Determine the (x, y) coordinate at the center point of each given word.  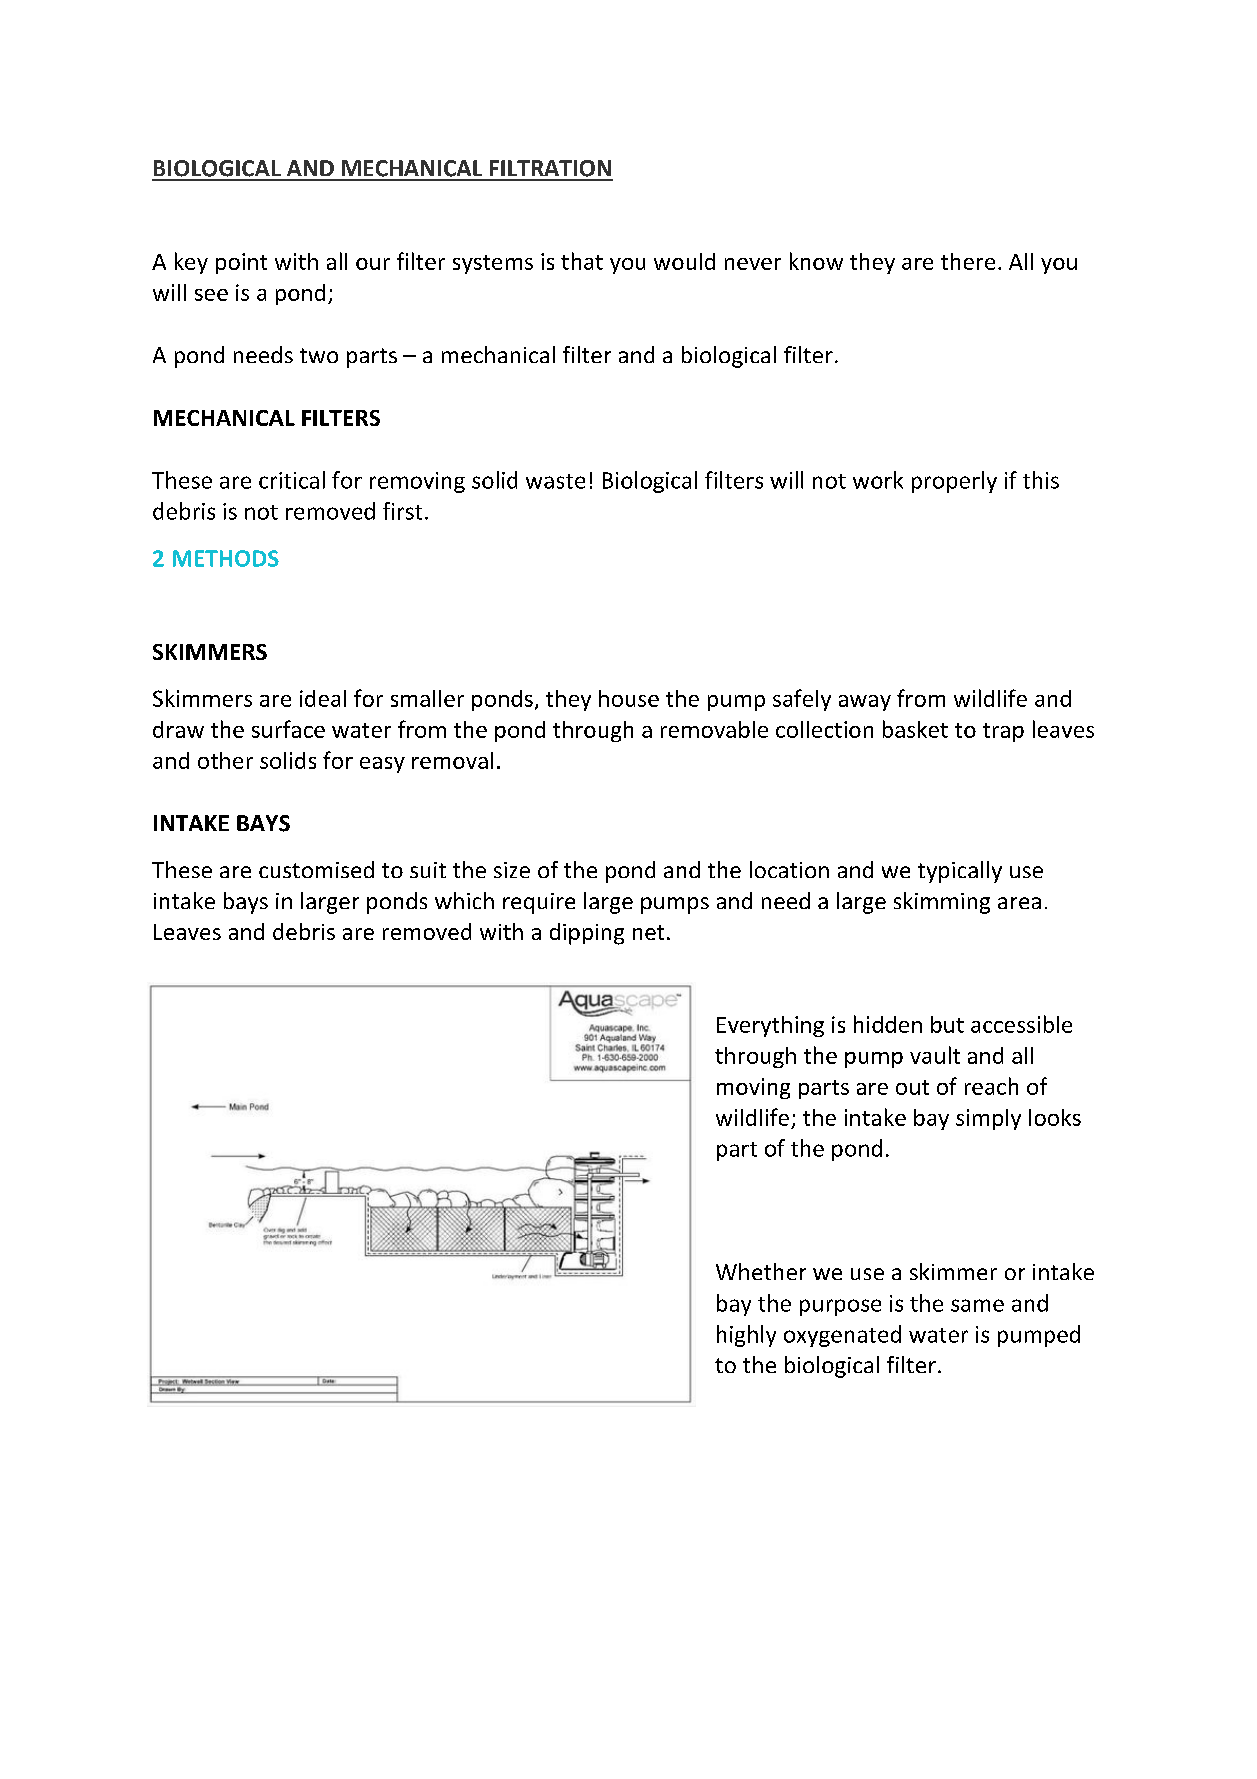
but (947, 1024)
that (582, 261)
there (968, 261)
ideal (323, 698)
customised (316, 869)
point (241, 263)
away (865, 703)
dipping (587, 934)
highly (746, 1336)
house (629, 698)
